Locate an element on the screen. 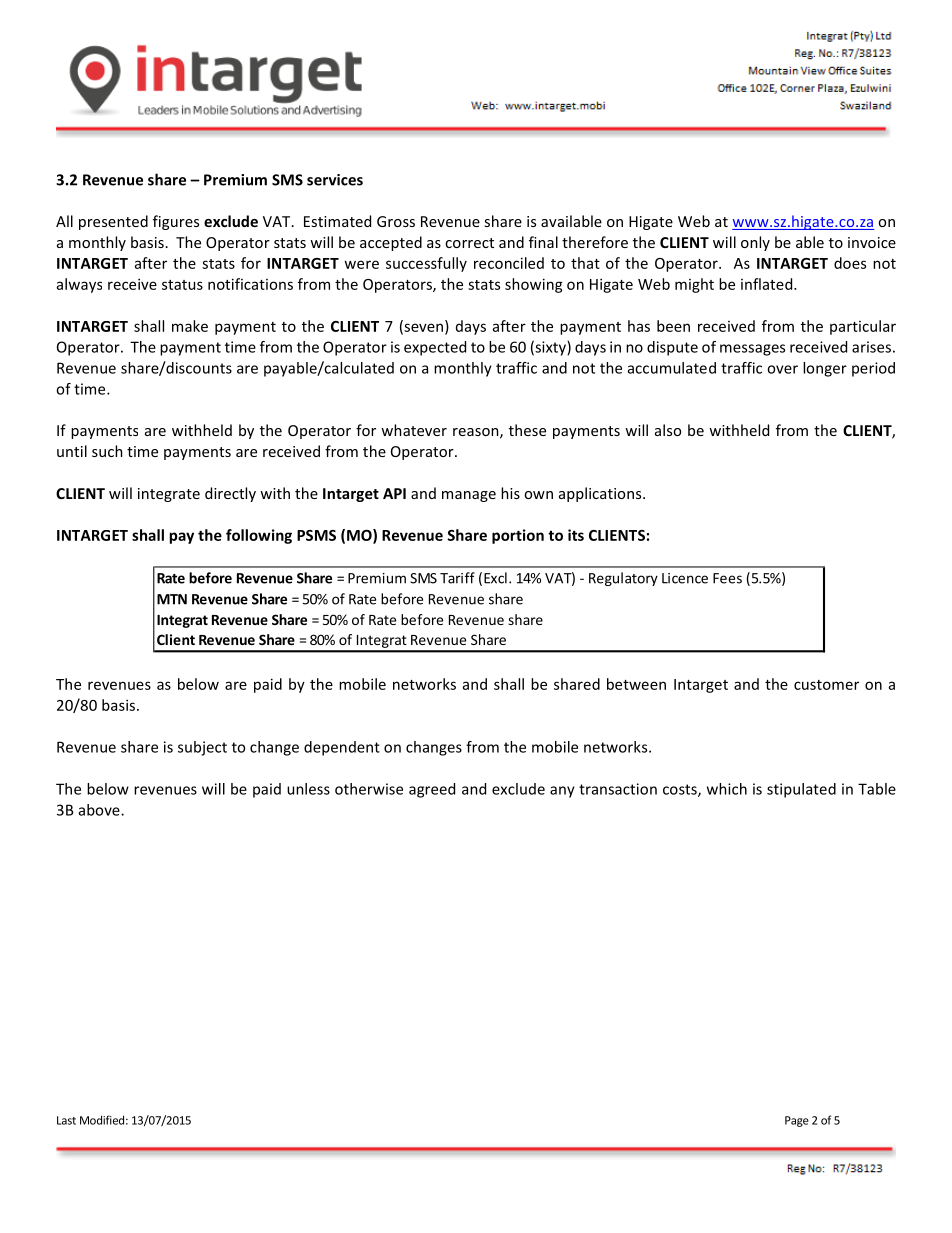 The image size is (952, 1233). subject is located at coordinates (202, 748).
